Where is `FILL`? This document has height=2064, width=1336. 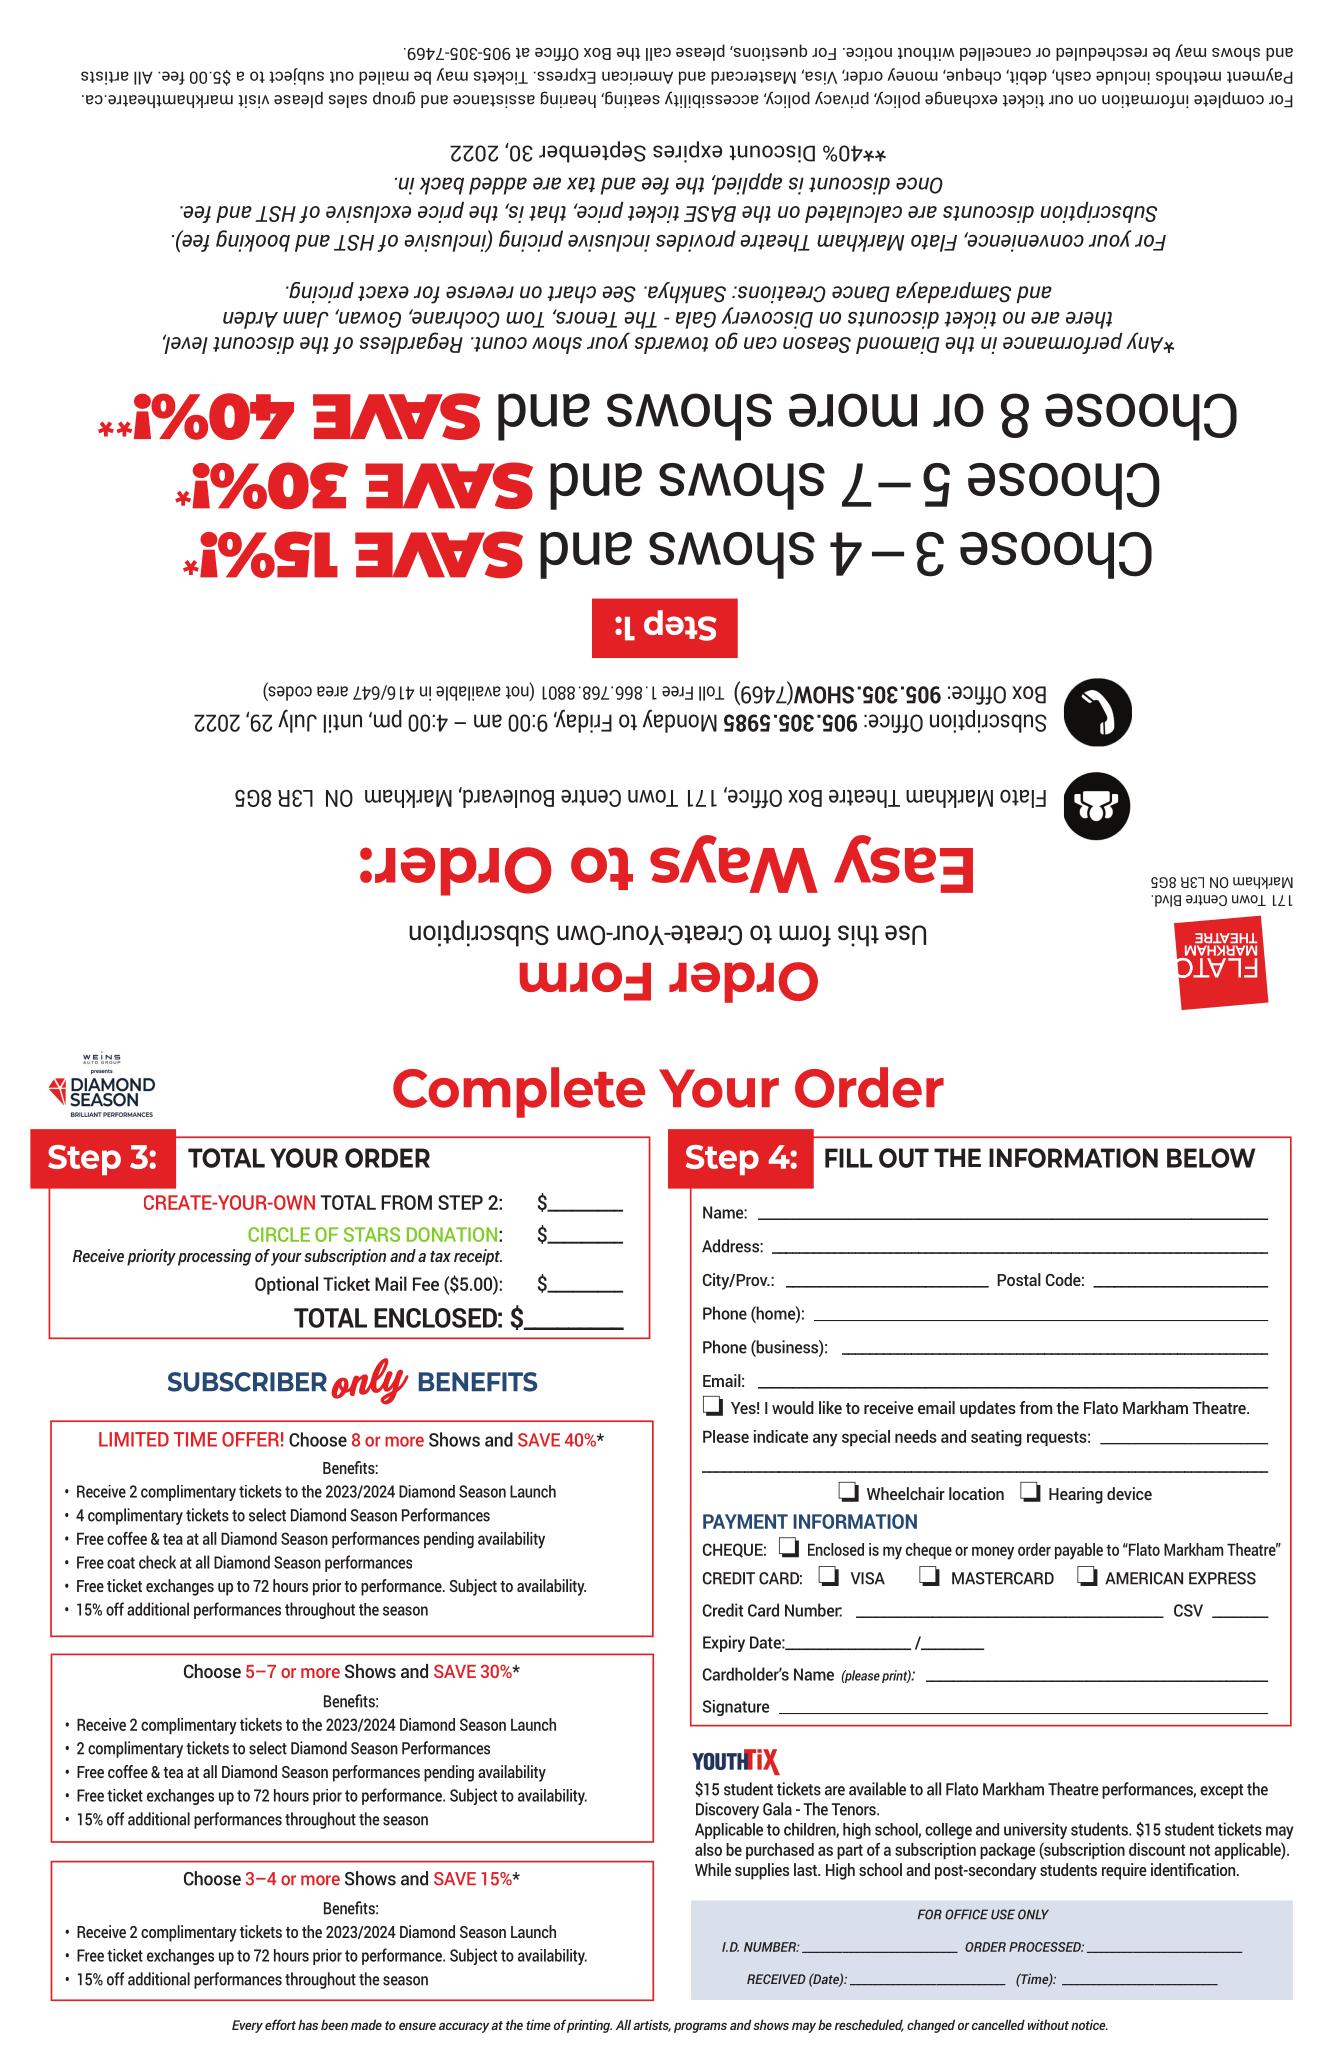
FILL is located at coordinates (848, 1158).
